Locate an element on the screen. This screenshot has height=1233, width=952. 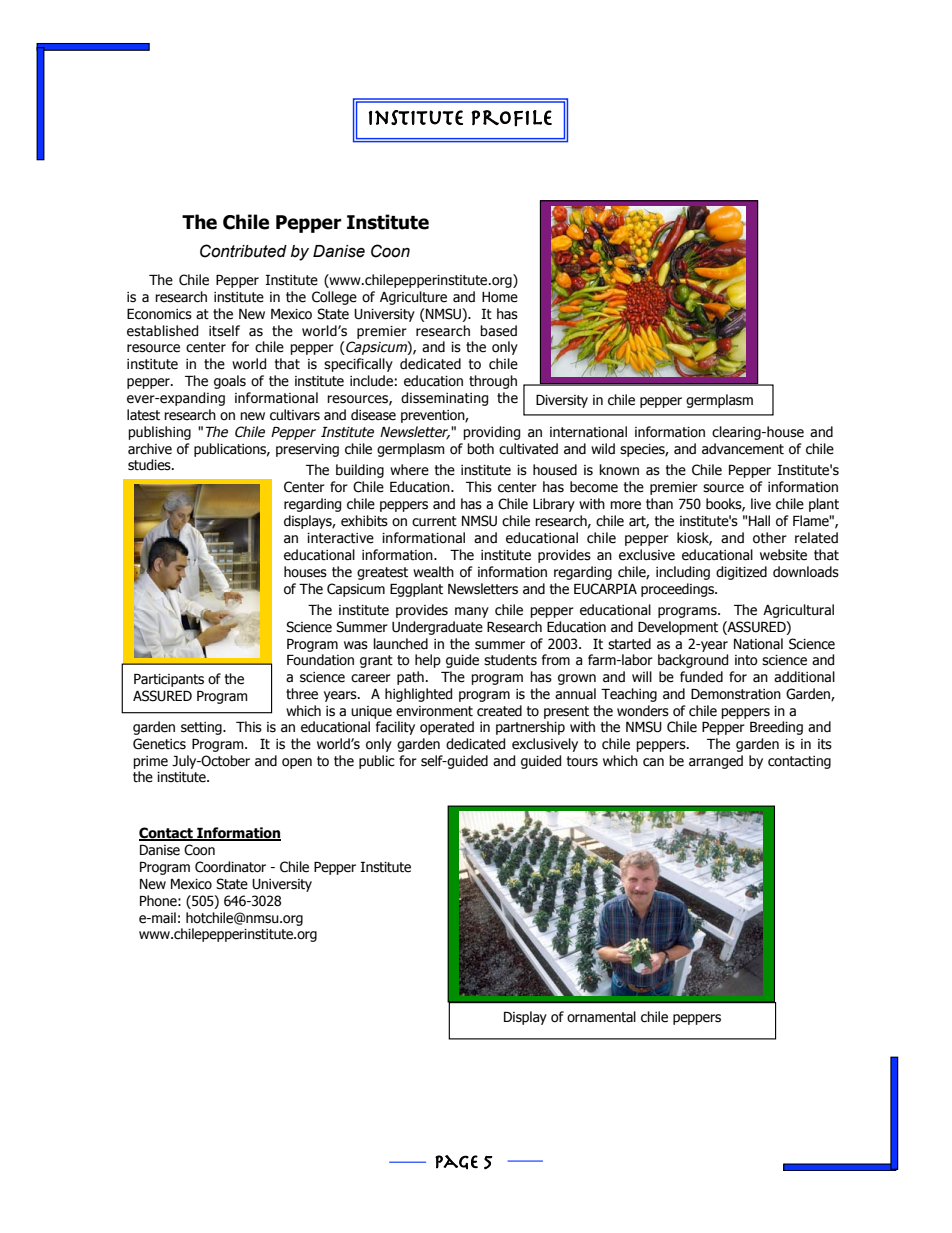
Profile is located at coordinates (511, 118).
